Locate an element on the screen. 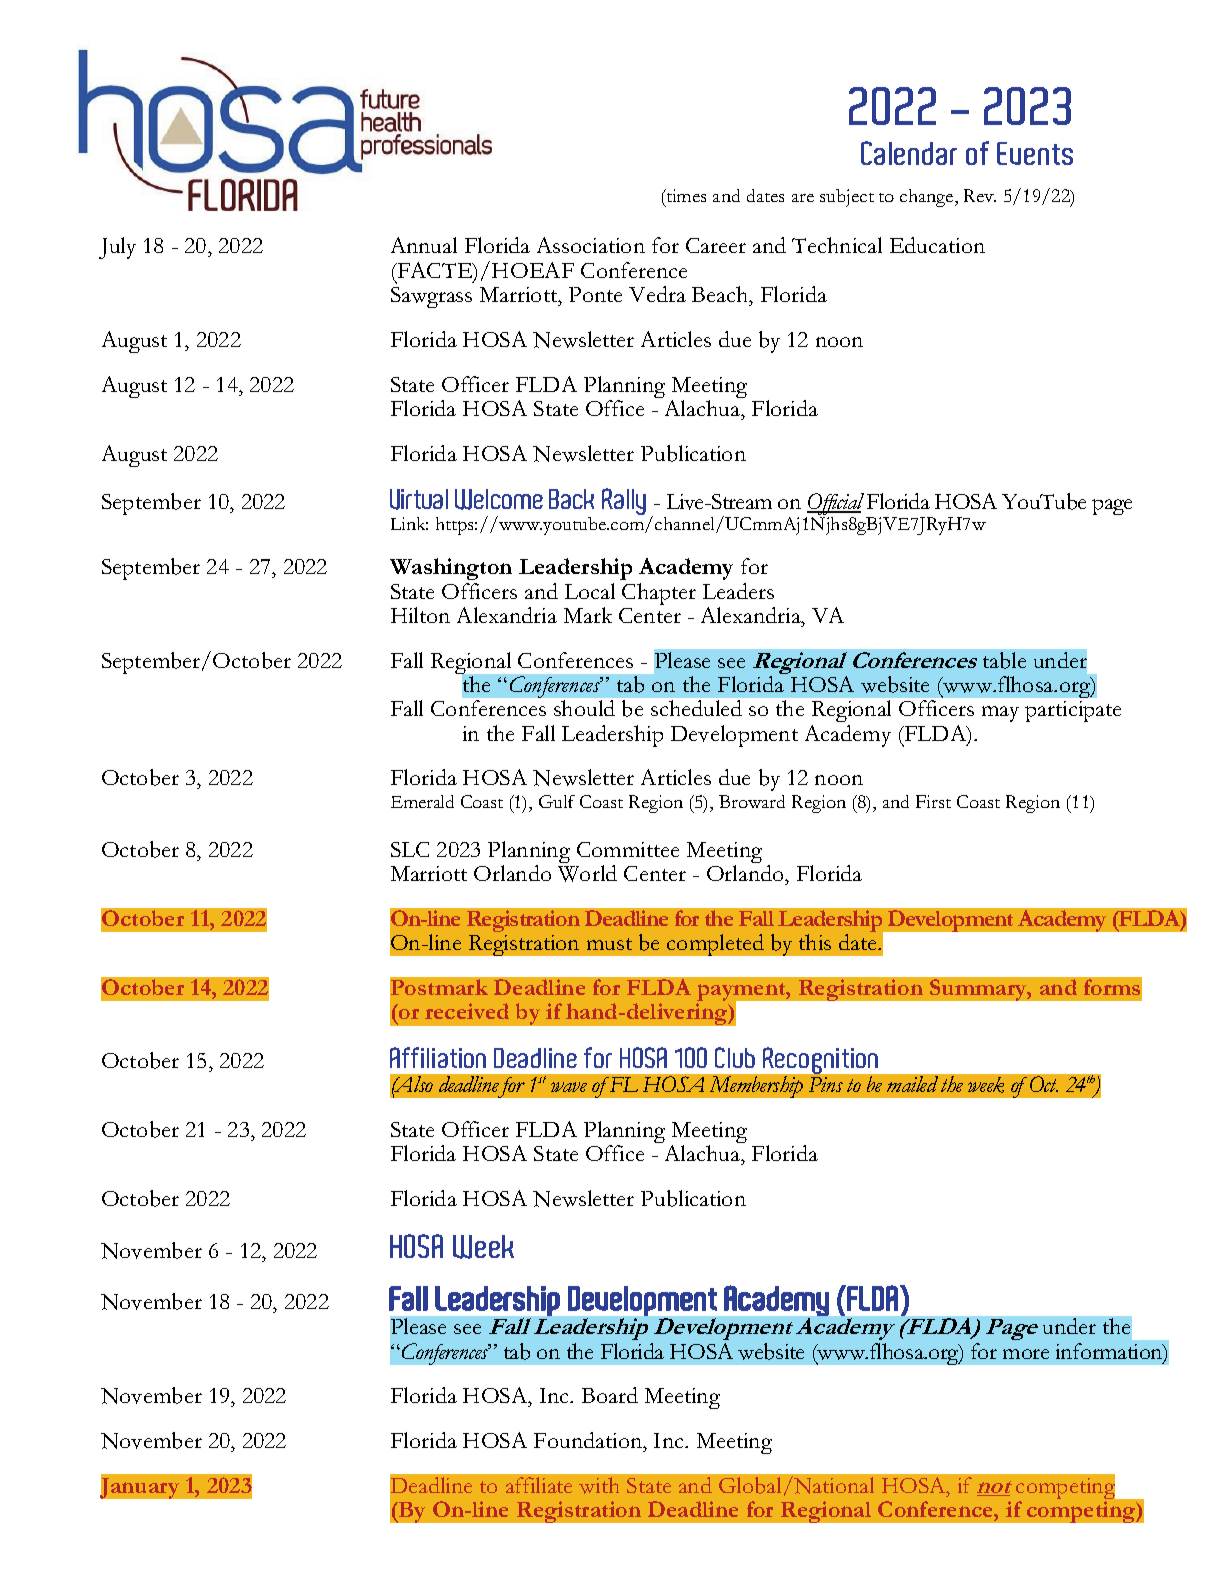  Rev is located at coordinates (980, 195).
